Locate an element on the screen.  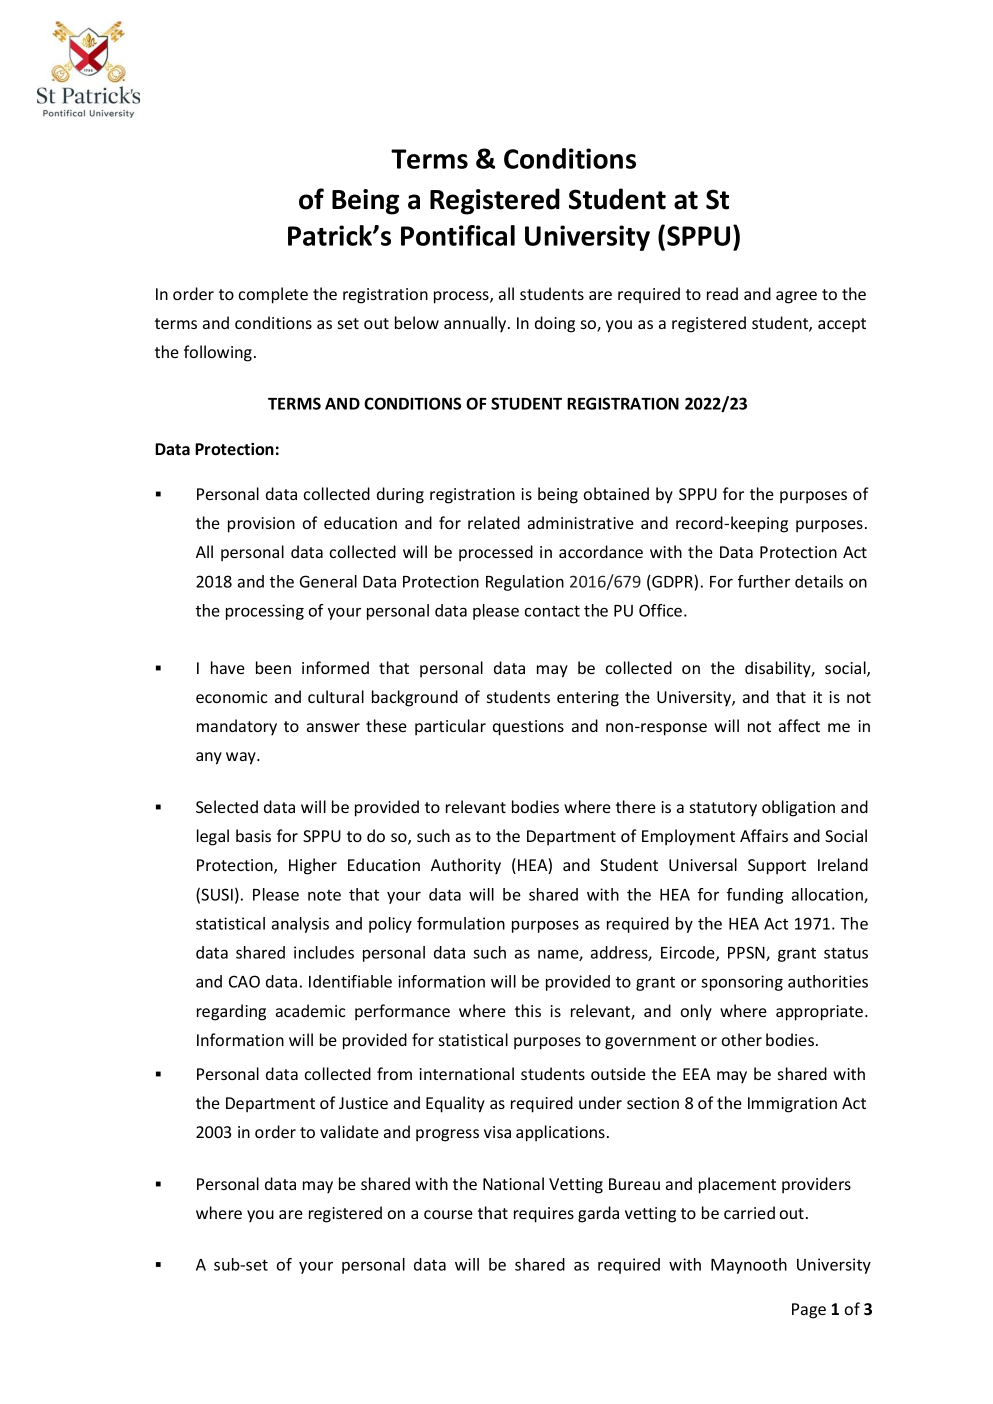
affect is located at coordinates (799, 725).
